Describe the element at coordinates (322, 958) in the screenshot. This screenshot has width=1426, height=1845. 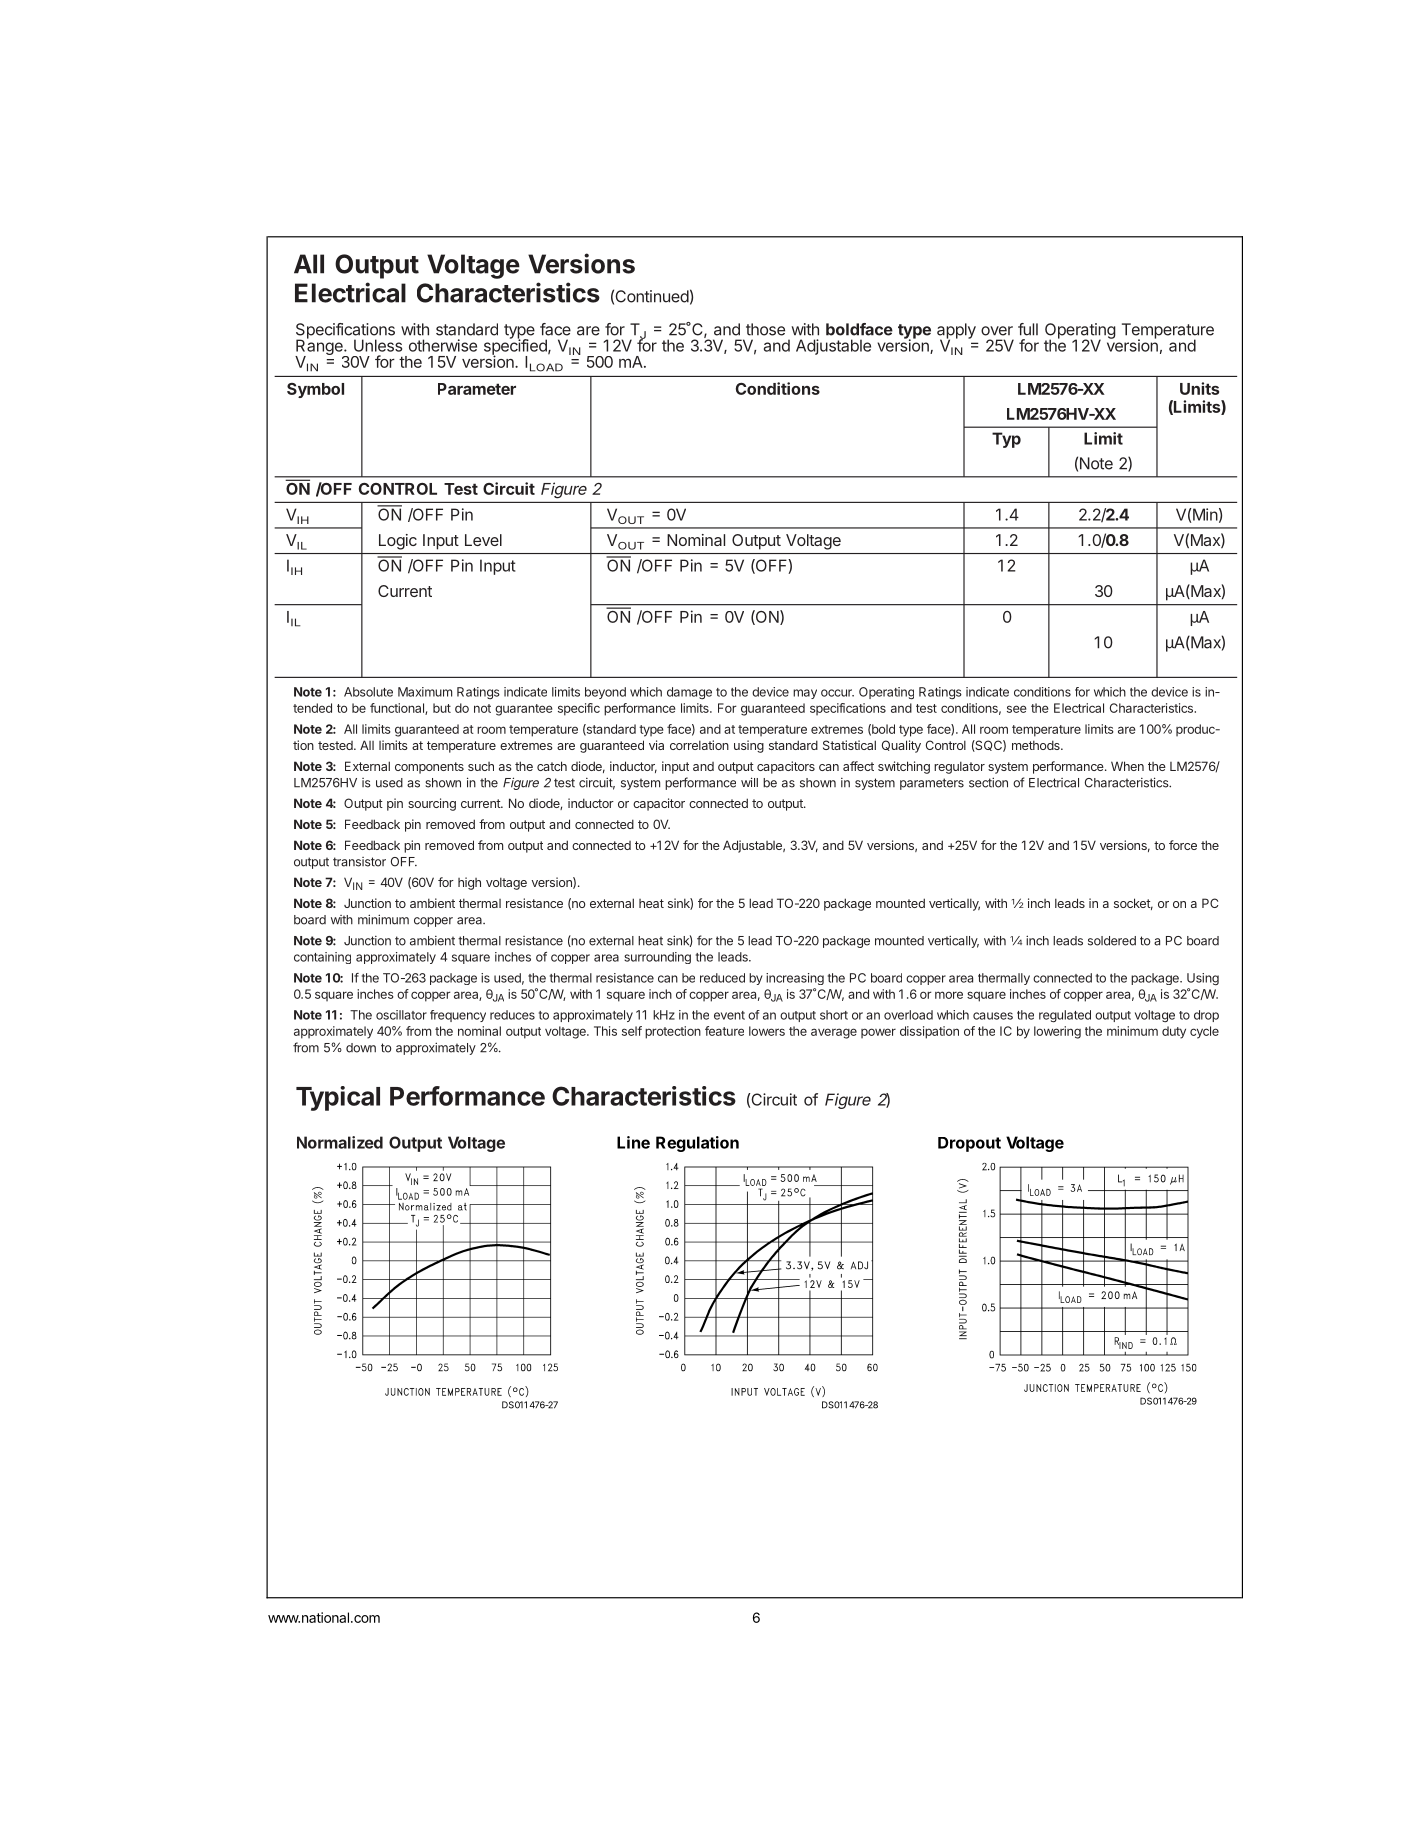
I see `containing` at that location.
